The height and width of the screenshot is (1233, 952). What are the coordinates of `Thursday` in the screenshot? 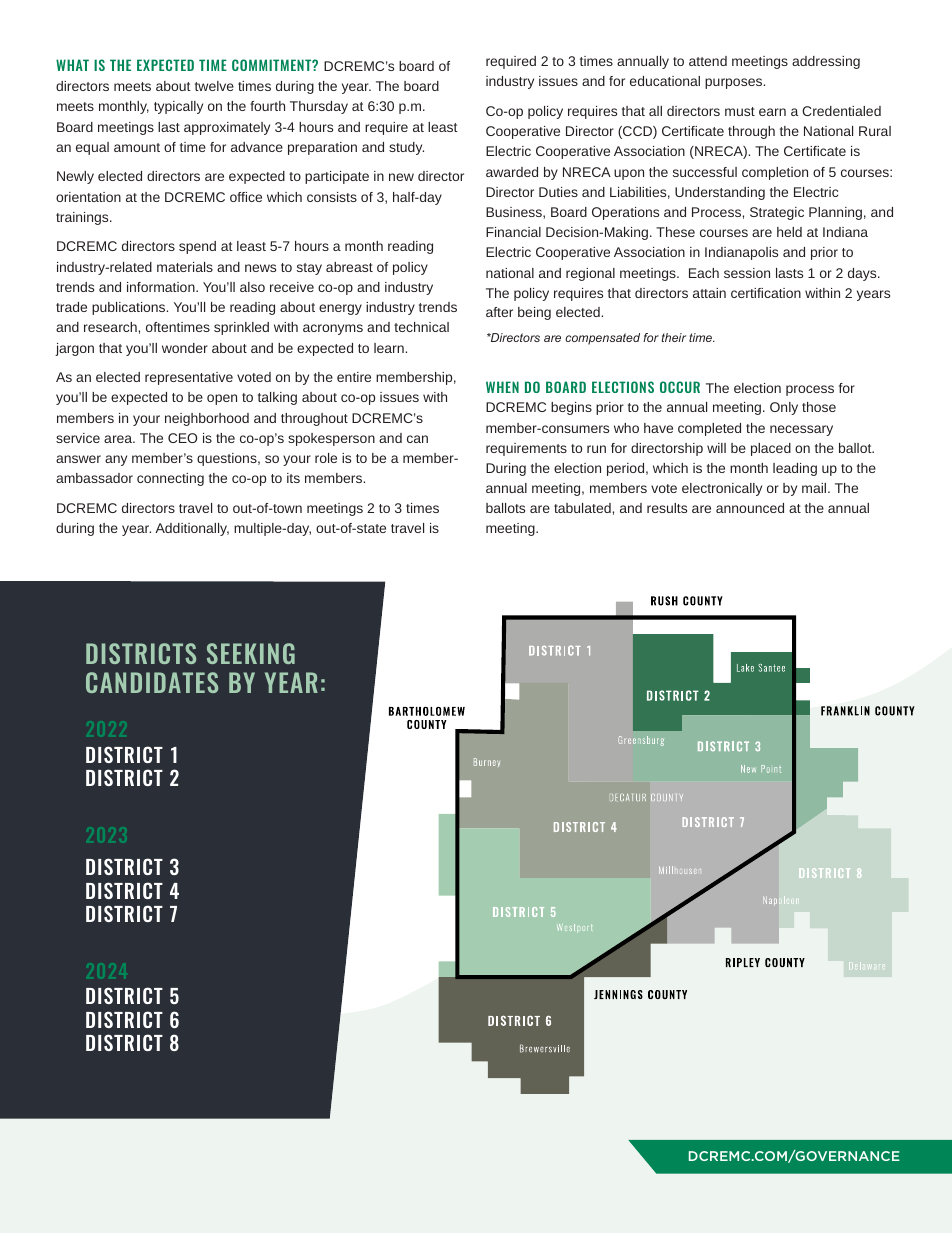 It's located at (319, 107).
